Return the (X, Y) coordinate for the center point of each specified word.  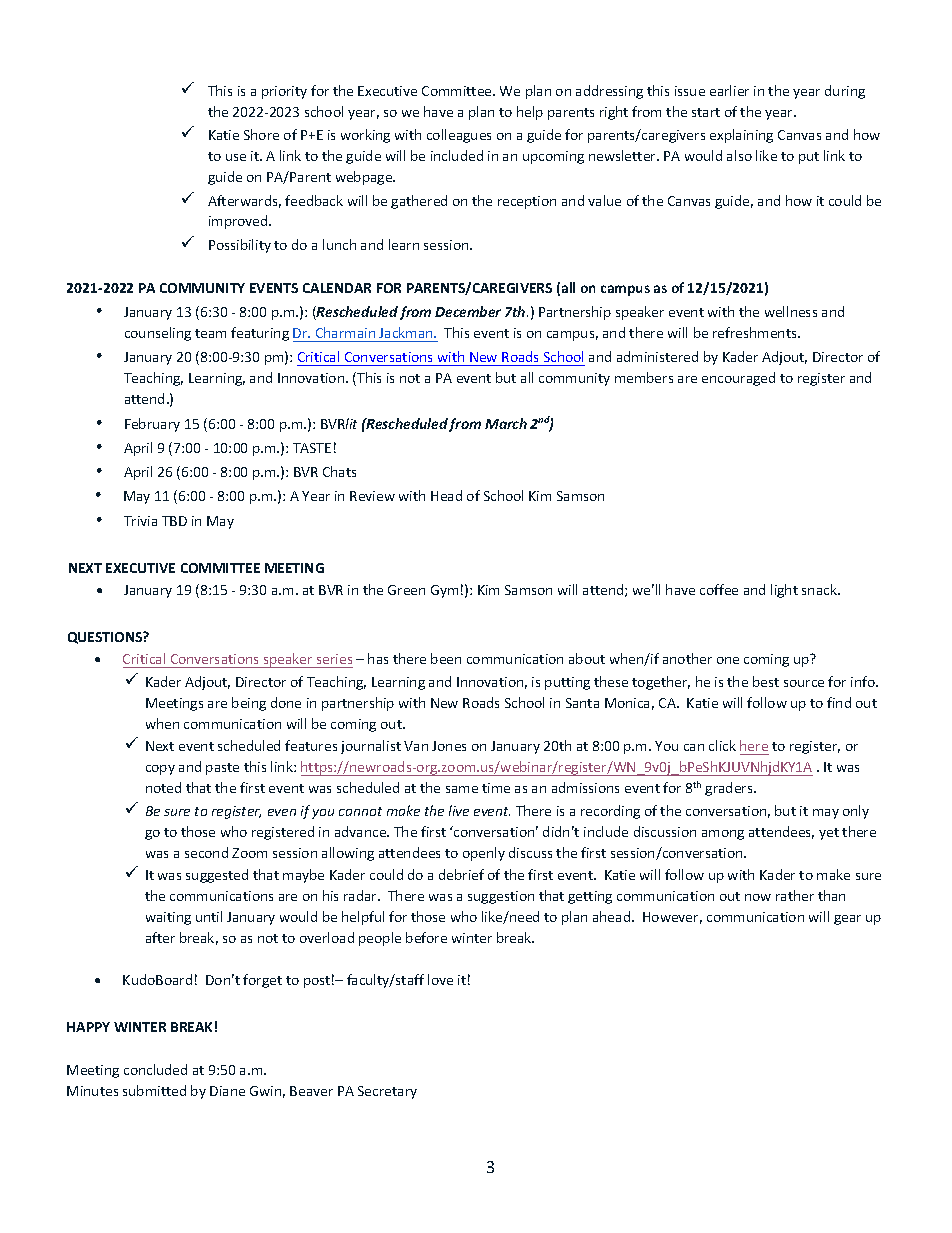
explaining (741, 136)
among (723, 835)
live (459, 810)
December (468, 311)
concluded (155, 1069)
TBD (174, 521)
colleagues (459, 136)
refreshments (756, 332)
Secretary (387, 1092)
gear (847, 920)
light (784, 591)
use (236, 157)
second (206, 852)
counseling (158, 334)
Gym (444, 591)
